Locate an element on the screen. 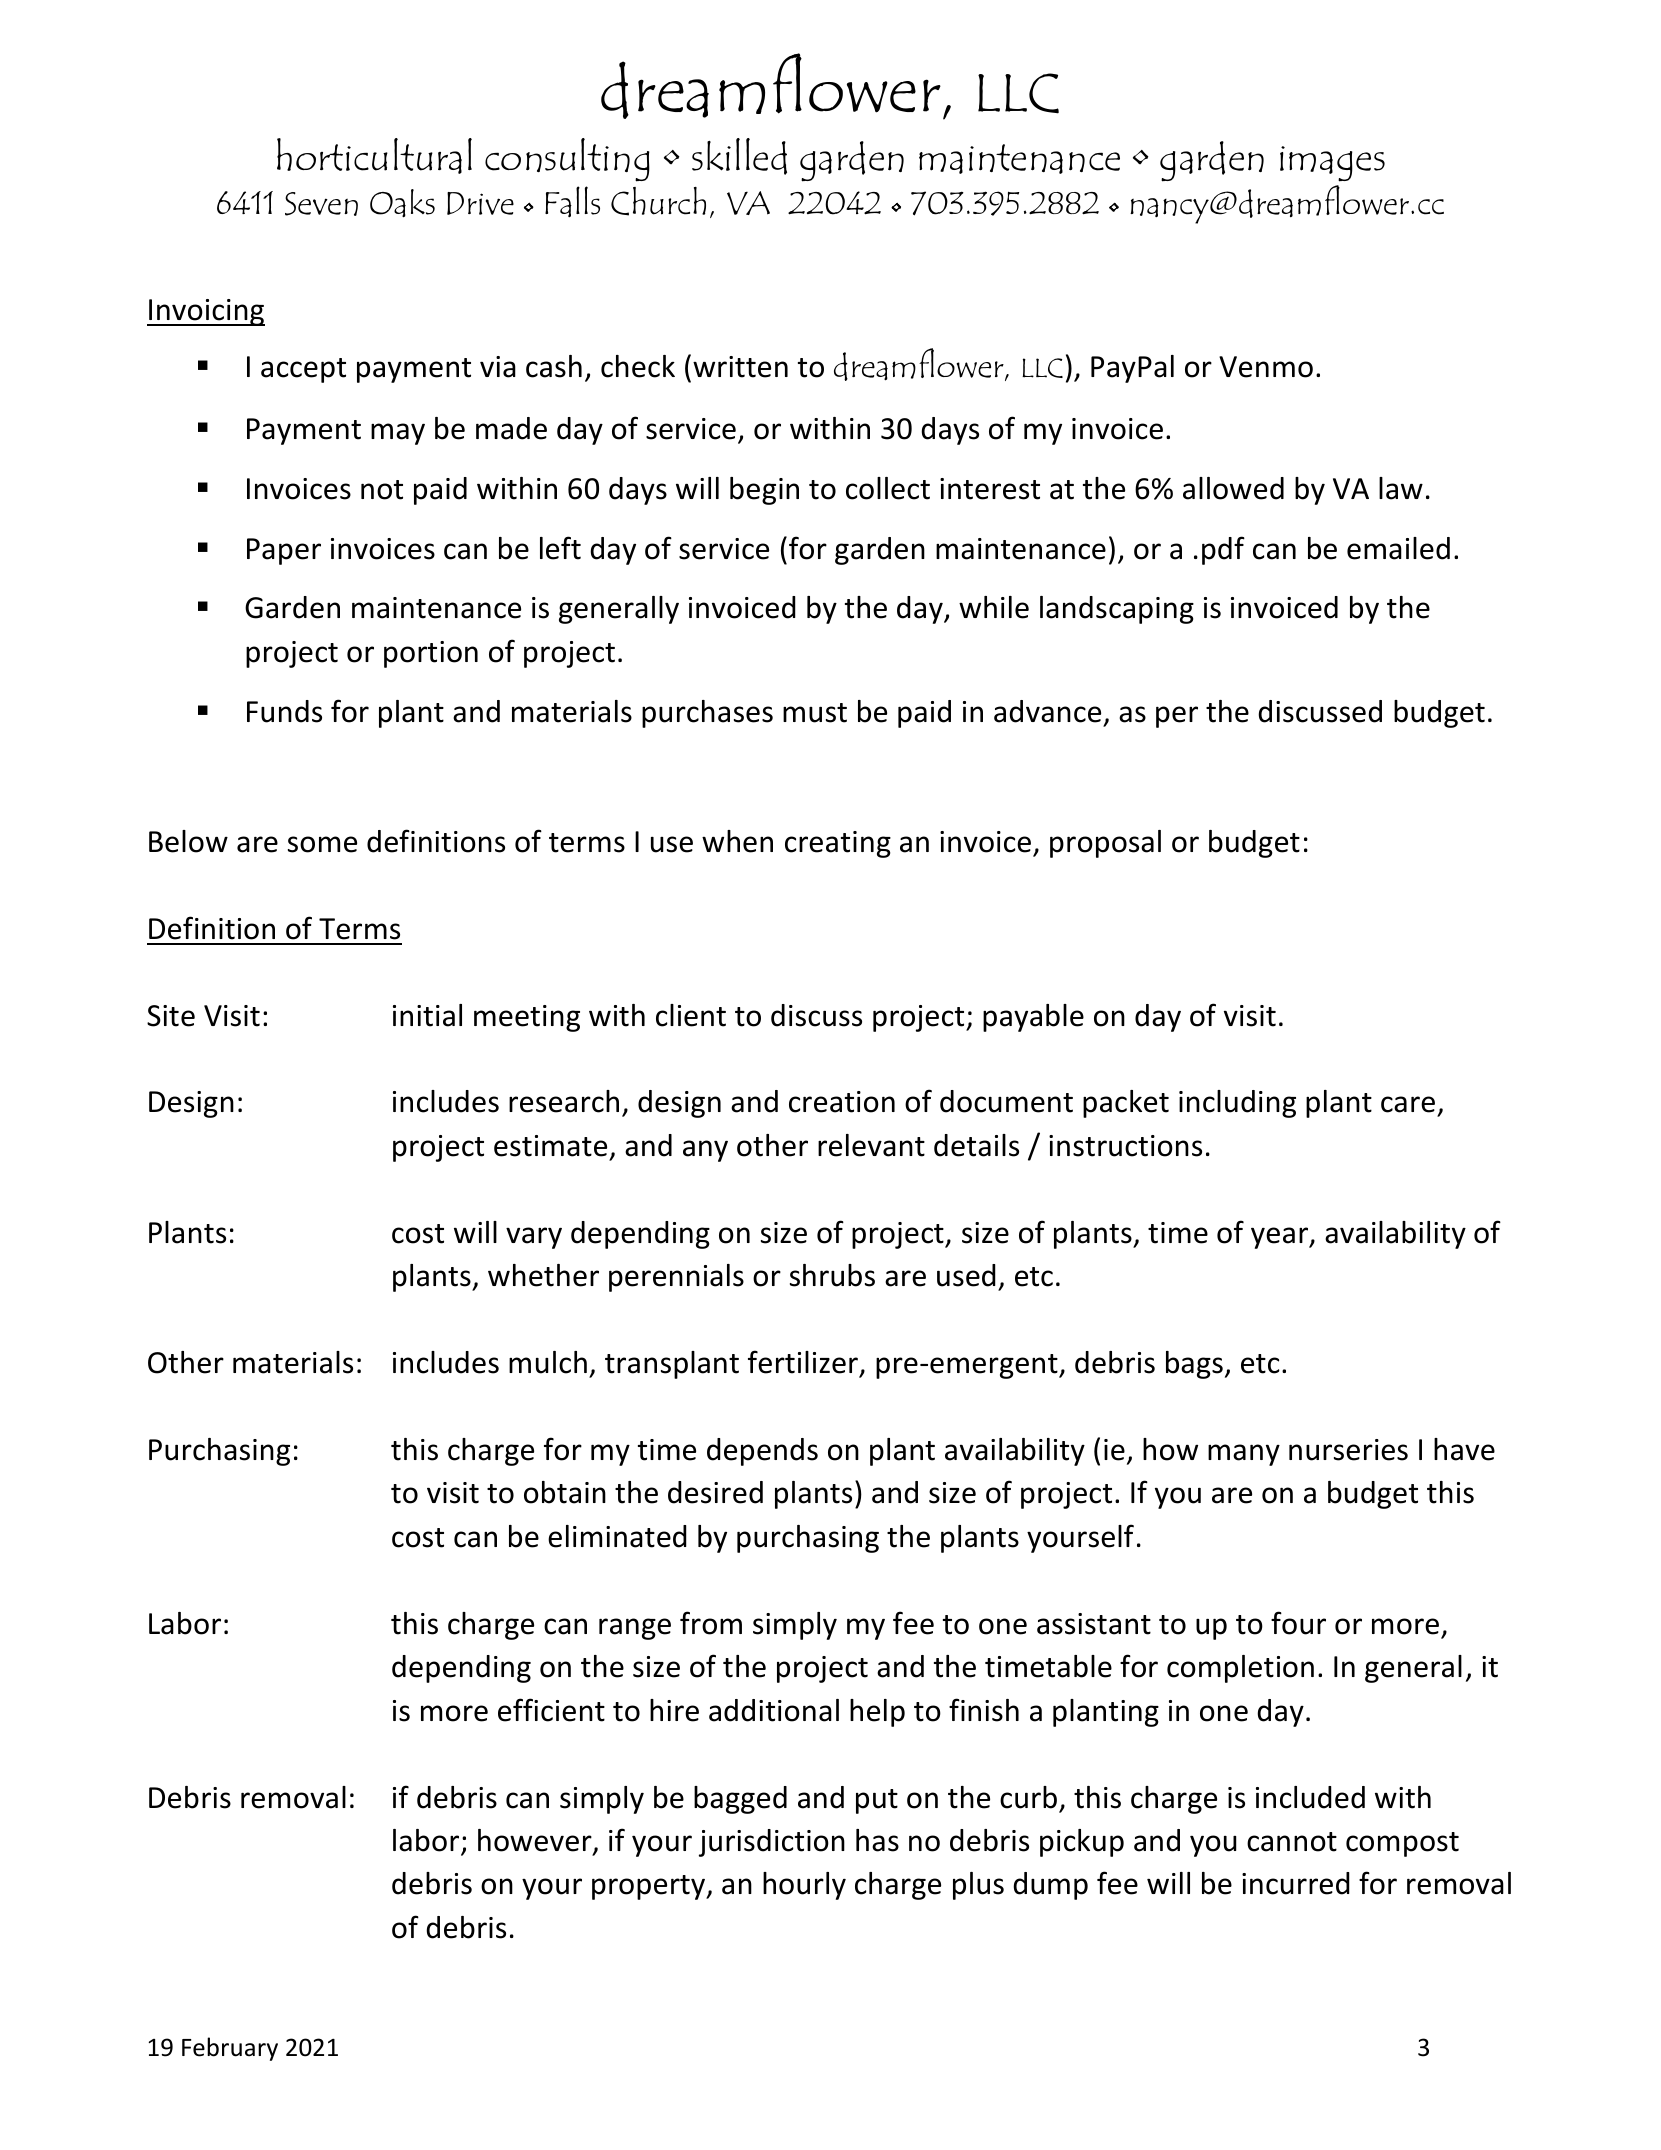 The width and height of the screenshot is (1661, 2150). February is located at coordinates (230, 2049).
